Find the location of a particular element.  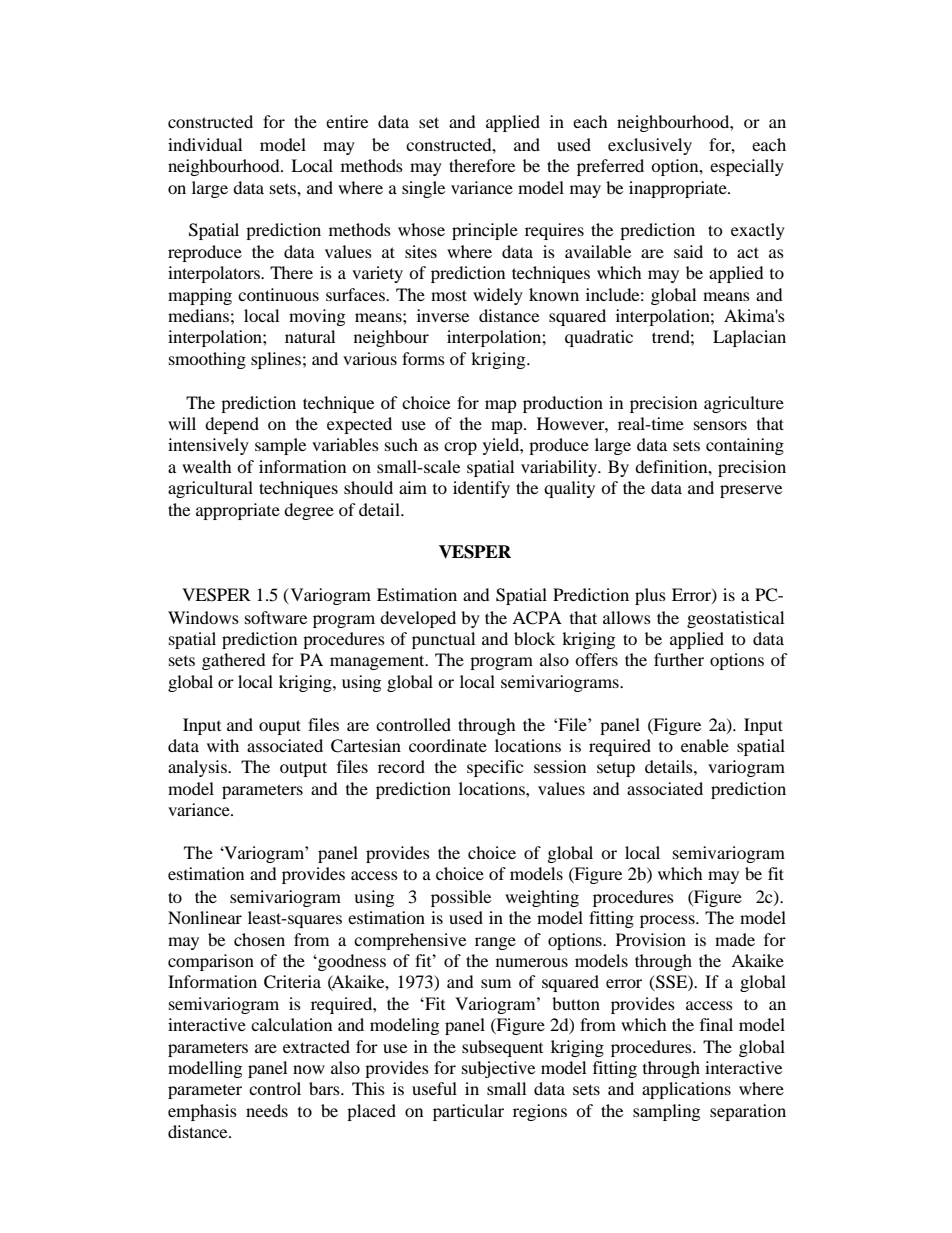

needs is located at coordinates (267, 1110).
